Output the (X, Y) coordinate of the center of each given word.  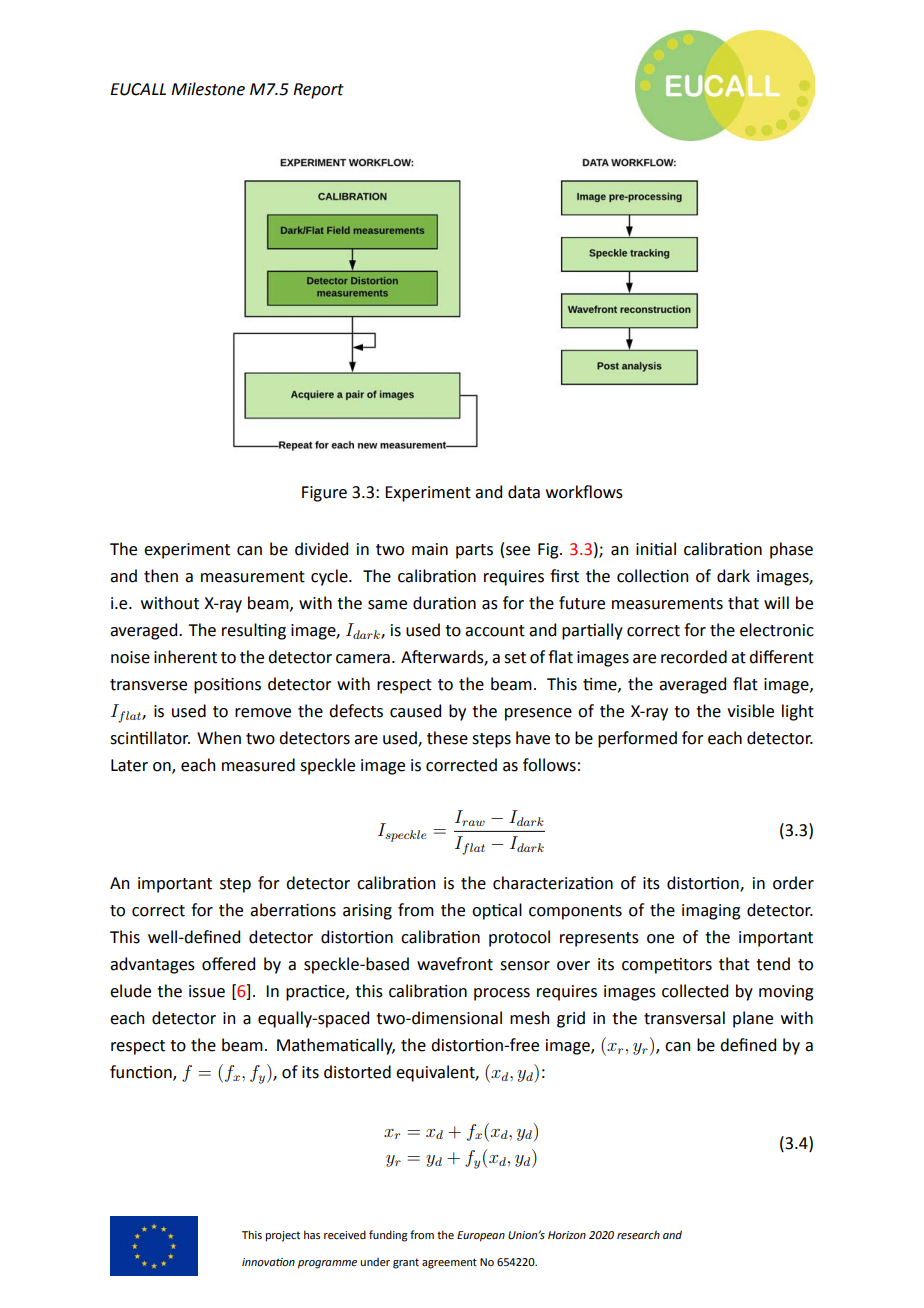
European (481, 1236)
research (638, 1235)
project (282, 1236)
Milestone (208, 89)
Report (318, 91)
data (524, 492)
